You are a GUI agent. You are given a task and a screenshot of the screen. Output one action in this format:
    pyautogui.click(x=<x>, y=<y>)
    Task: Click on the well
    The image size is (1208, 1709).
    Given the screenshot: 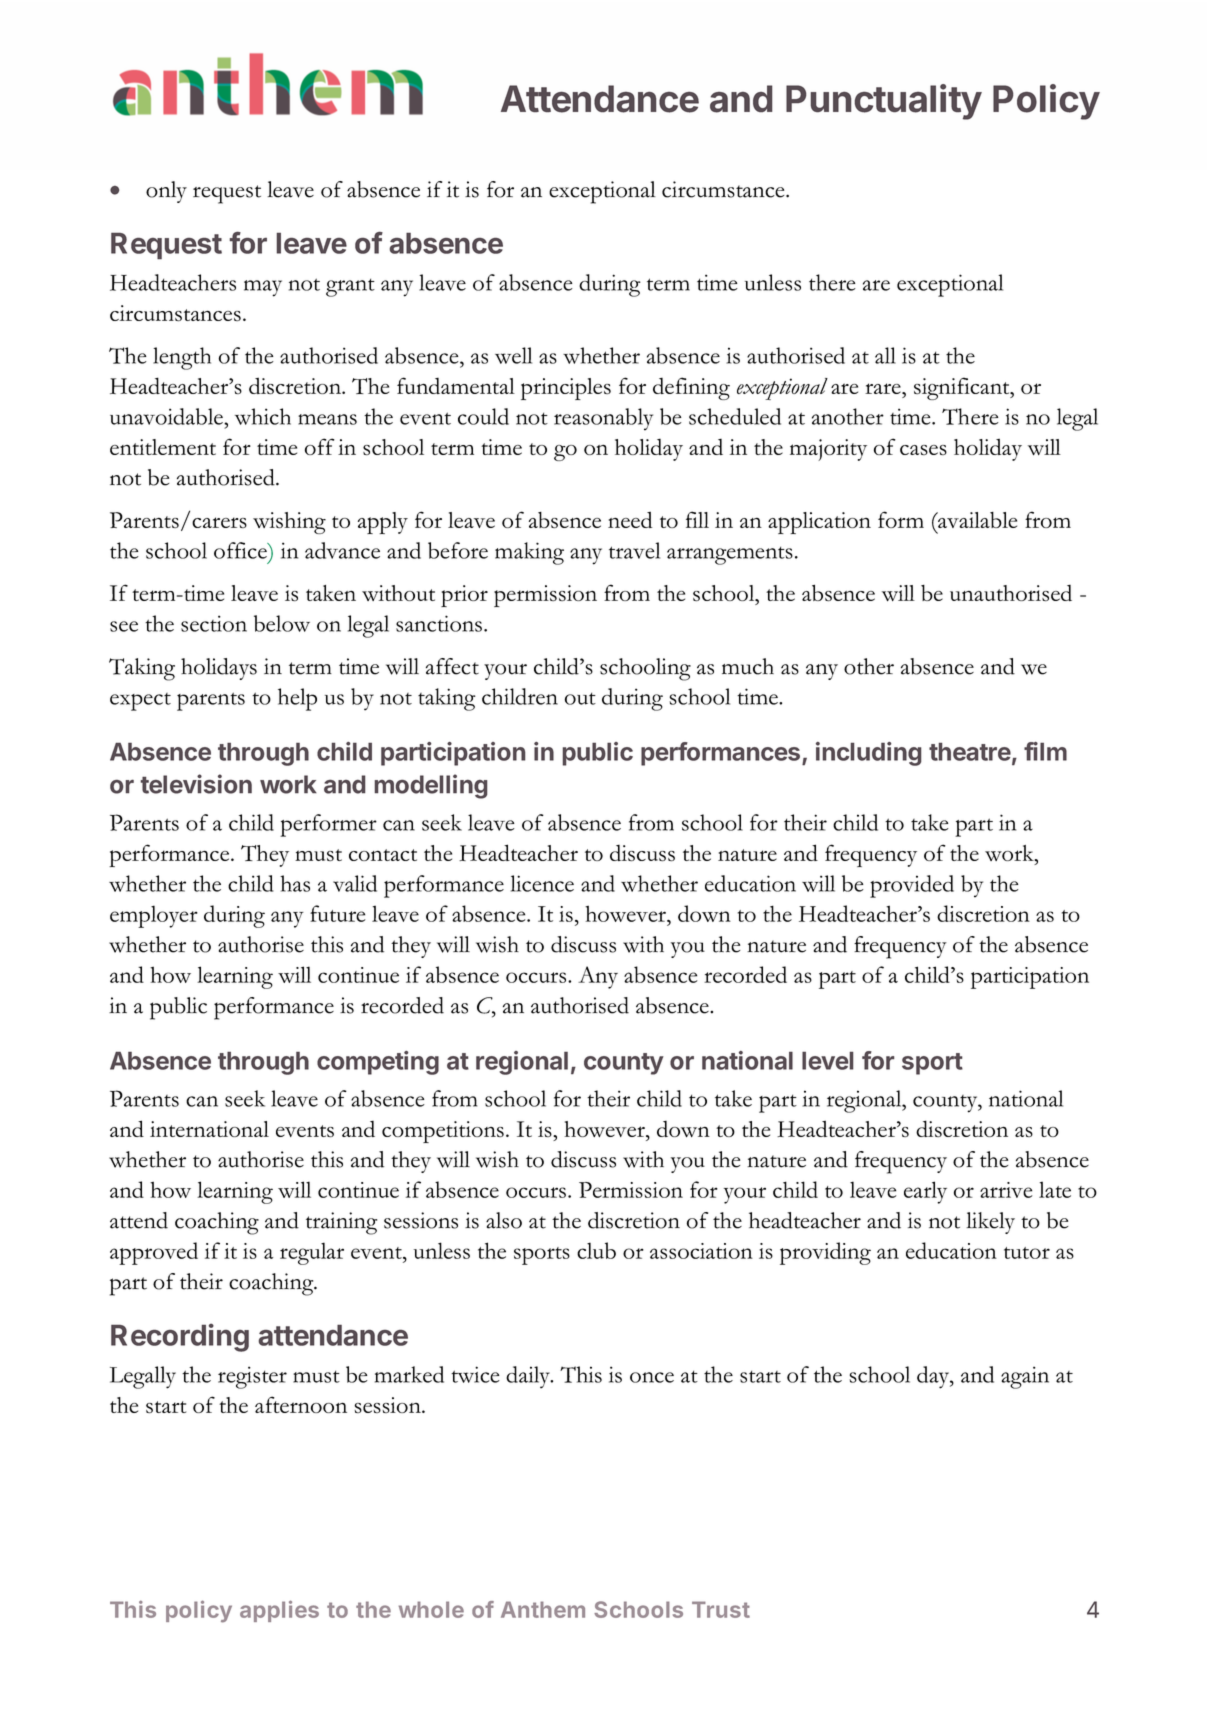 What is the action you would take?
    pyautogui.click(x=513, y=355)
